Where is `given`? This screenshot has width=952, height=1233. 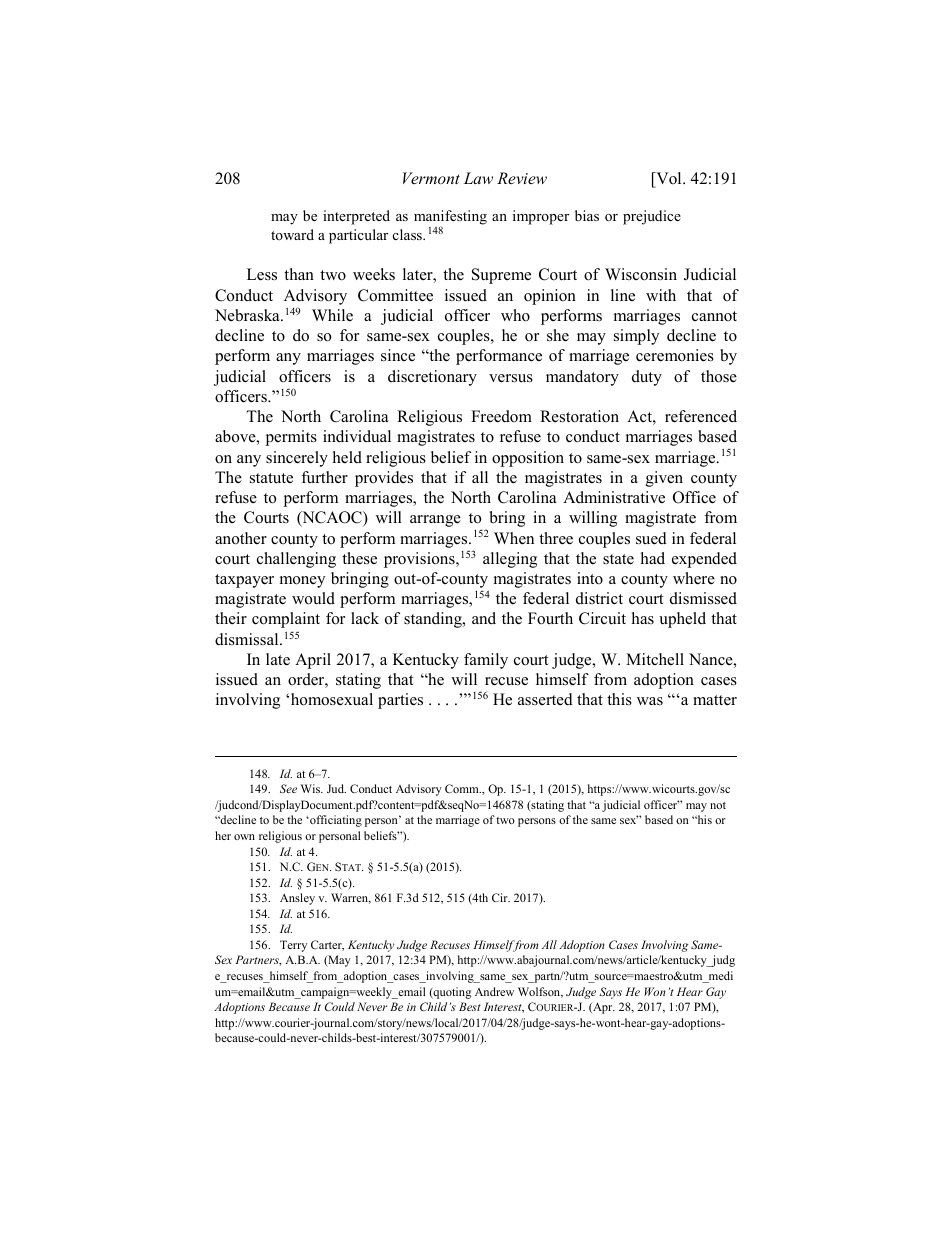 given is located at coordinates (664, 479).
